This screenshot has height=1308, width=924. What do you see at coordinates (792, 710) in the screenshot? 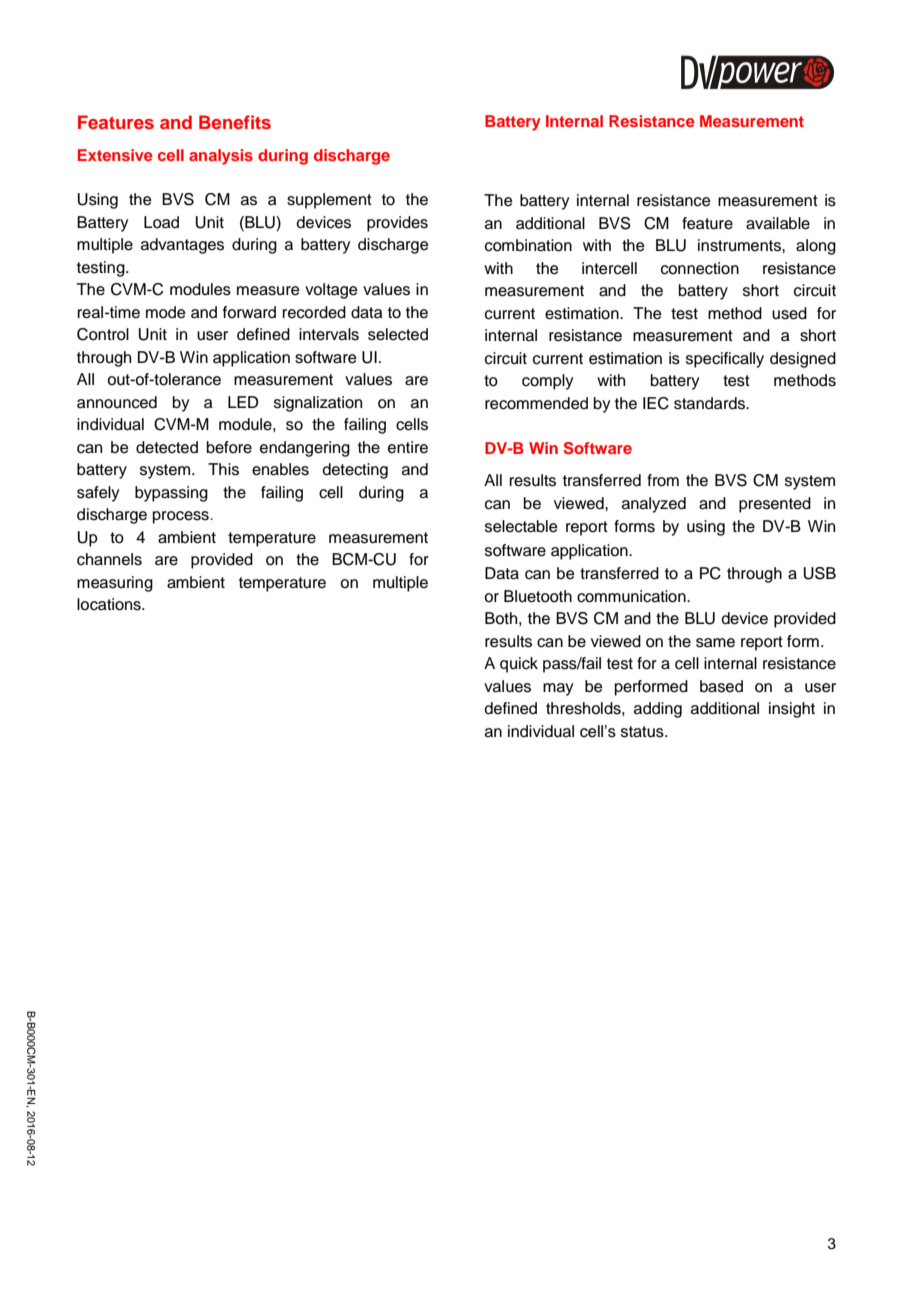
I see `insight` at bounding box center [792, 710].
